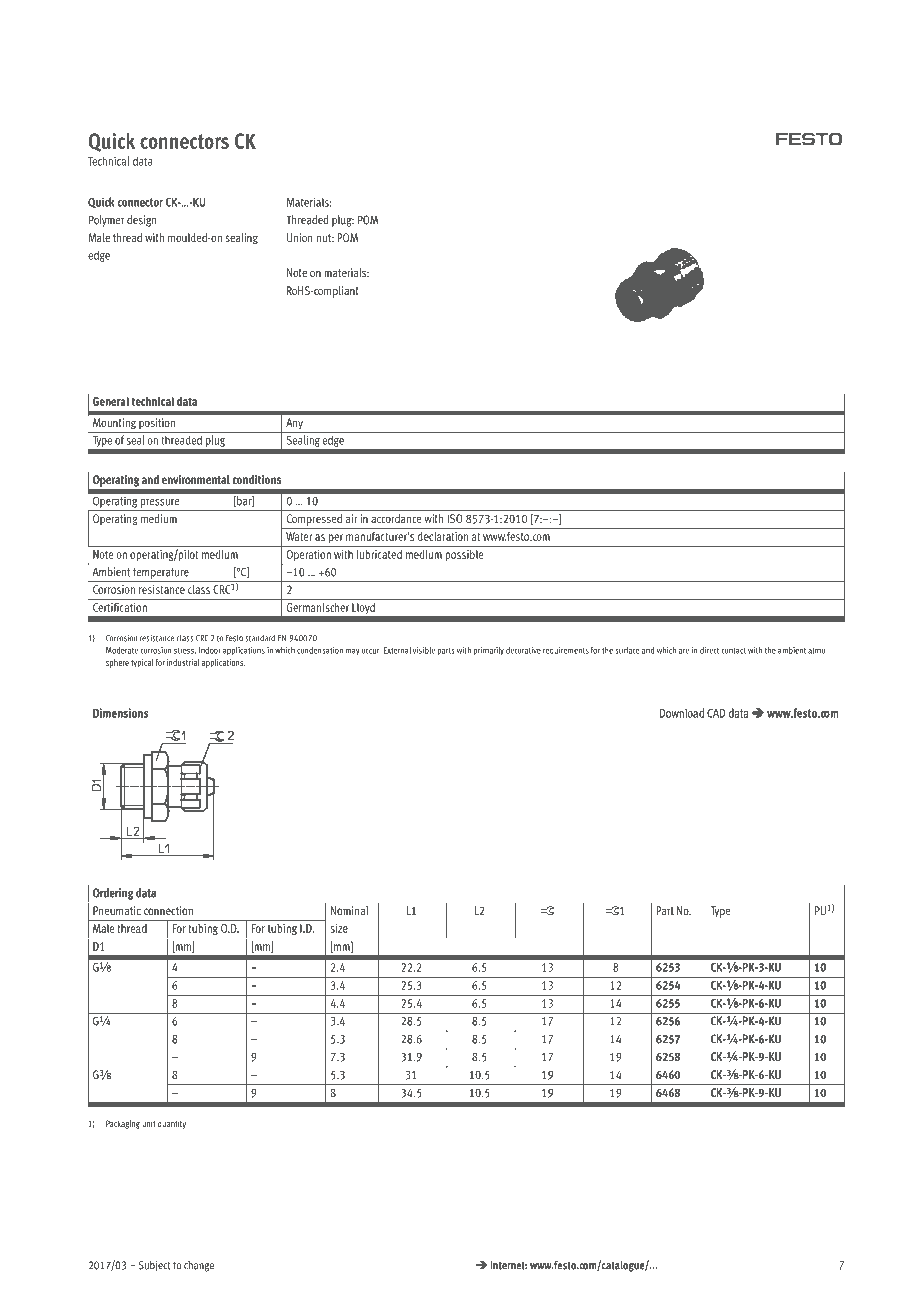  I want to click on visible, so click(424, 650).
